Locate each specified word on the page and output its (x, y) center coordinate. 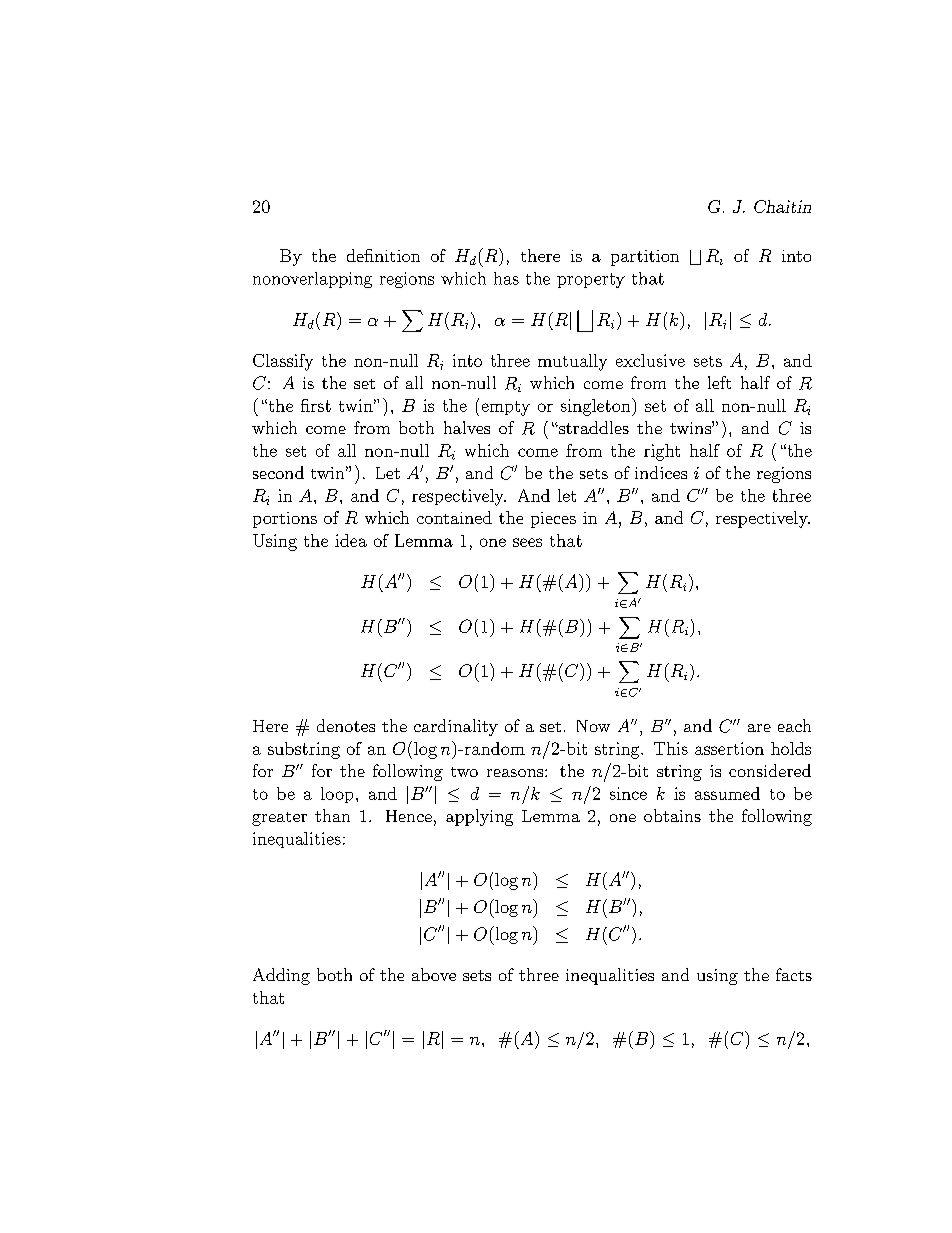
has (506, 278)
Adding (281, 976)
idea (351, 540)
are (759, 728)
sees (527, 542)
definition (383, 255)
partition (645, 258)
